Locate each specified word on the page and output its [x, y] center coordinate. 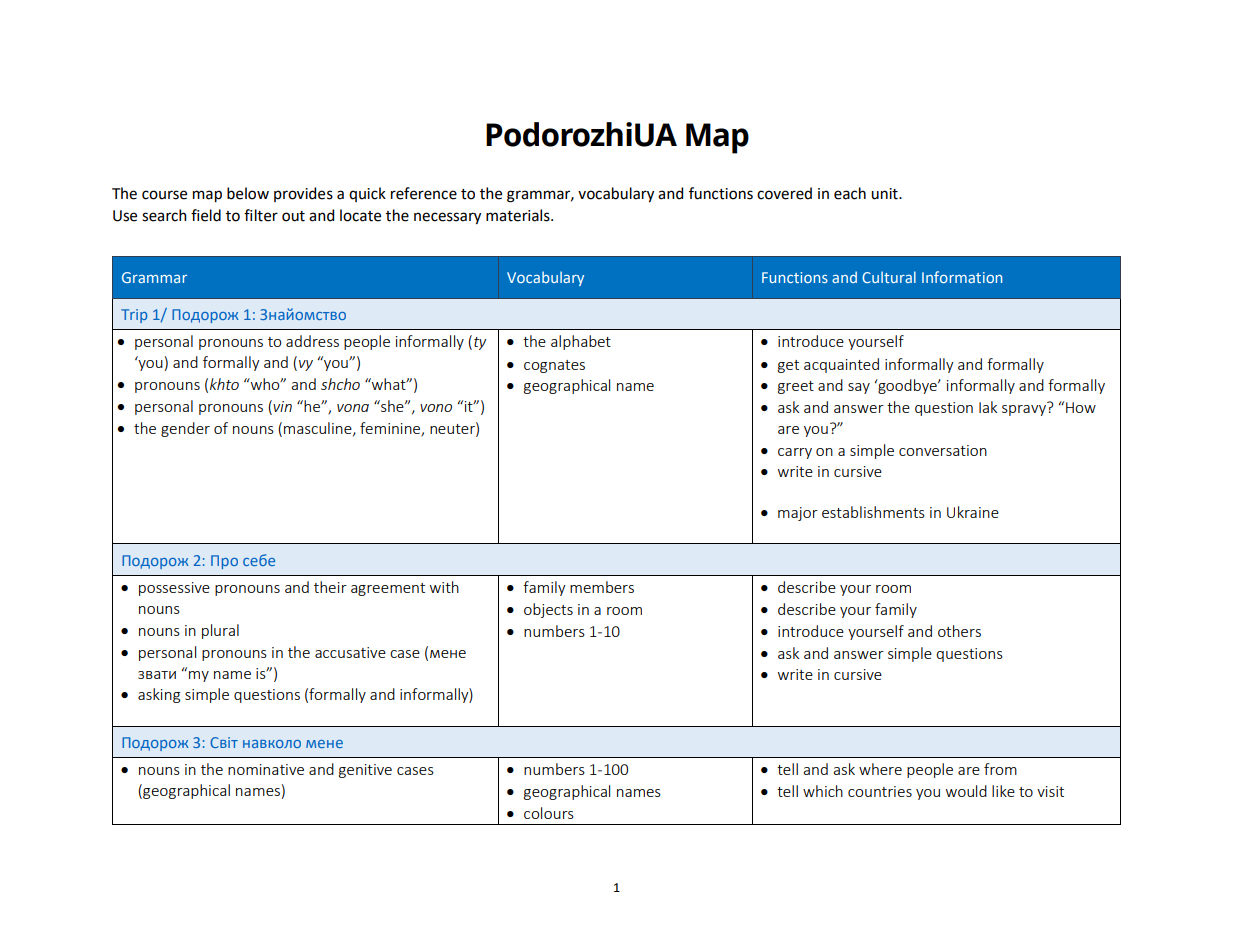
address [312, 341]
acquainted [841, 365]
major [798, 514]
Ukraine [973, 512]
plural [220, 631]
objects [548, 610]
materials [519, 215]
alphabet [581, 342]
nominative [266, 769]
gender [185, 429]
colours [549, 813]
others [959, 631]
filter [261, 215]
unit [885, 194]
